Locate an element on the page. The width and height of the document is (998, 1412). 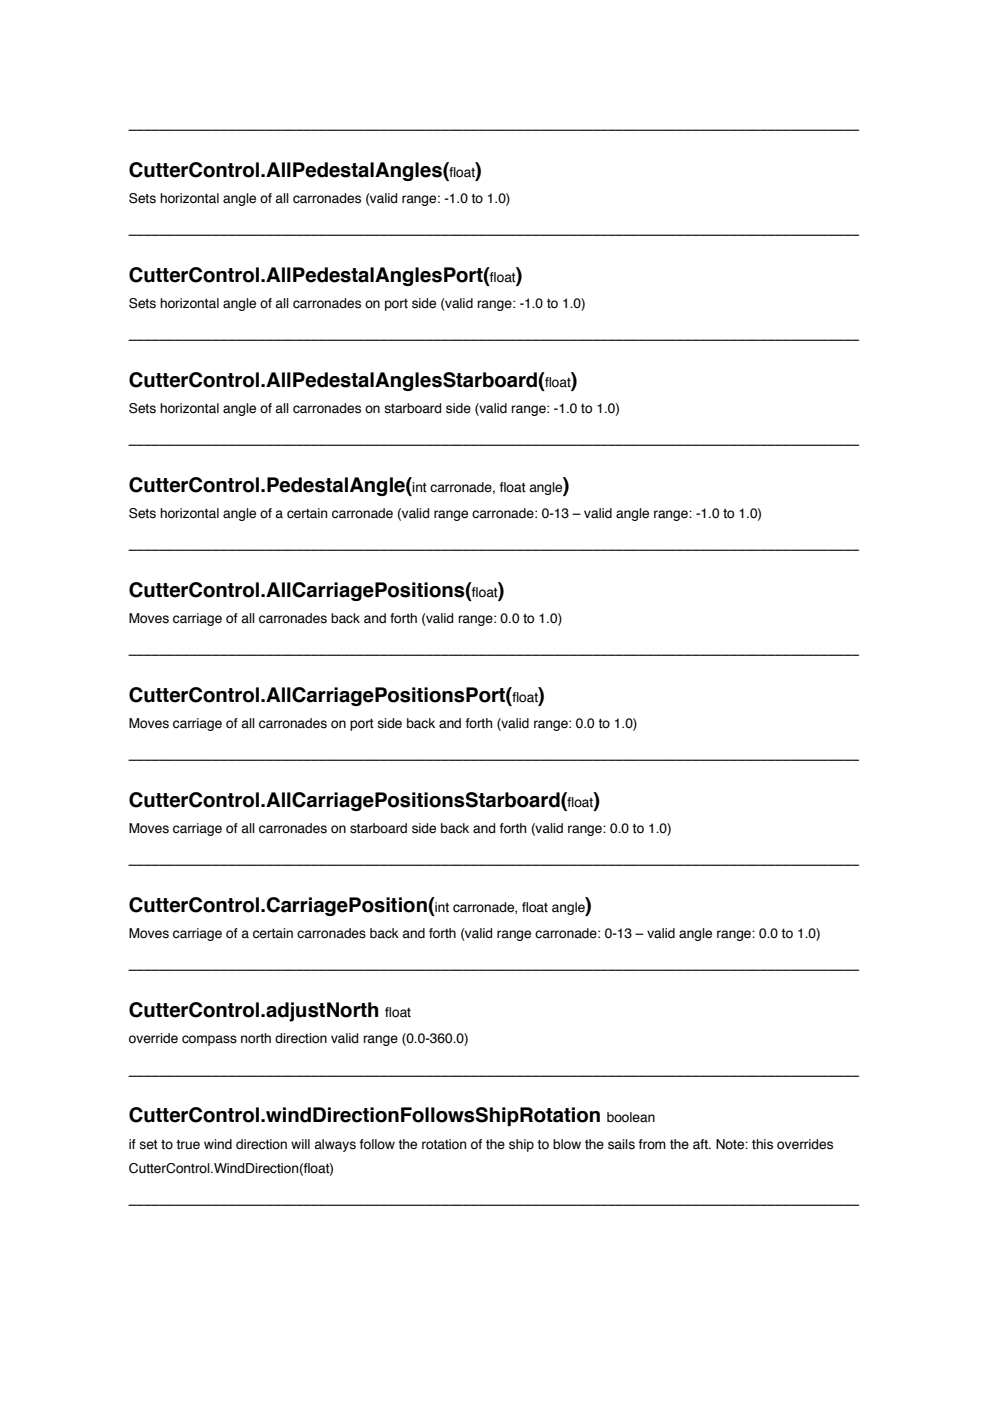
true is located at coordinates (188, 1145).
